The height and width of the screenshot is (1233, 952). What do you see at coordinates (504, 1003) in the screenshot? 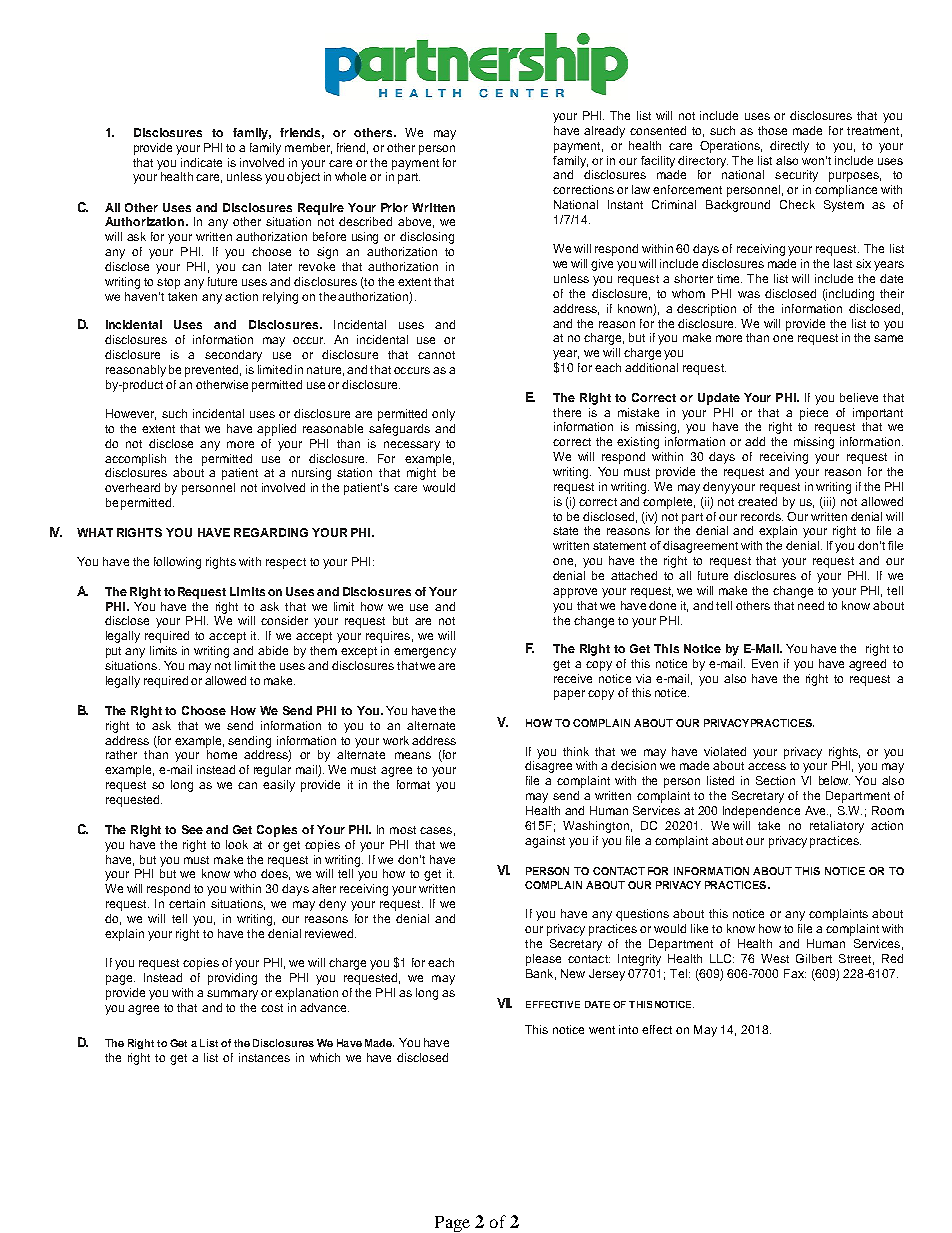
I see `VII` at bounding box center [504, 1003].
